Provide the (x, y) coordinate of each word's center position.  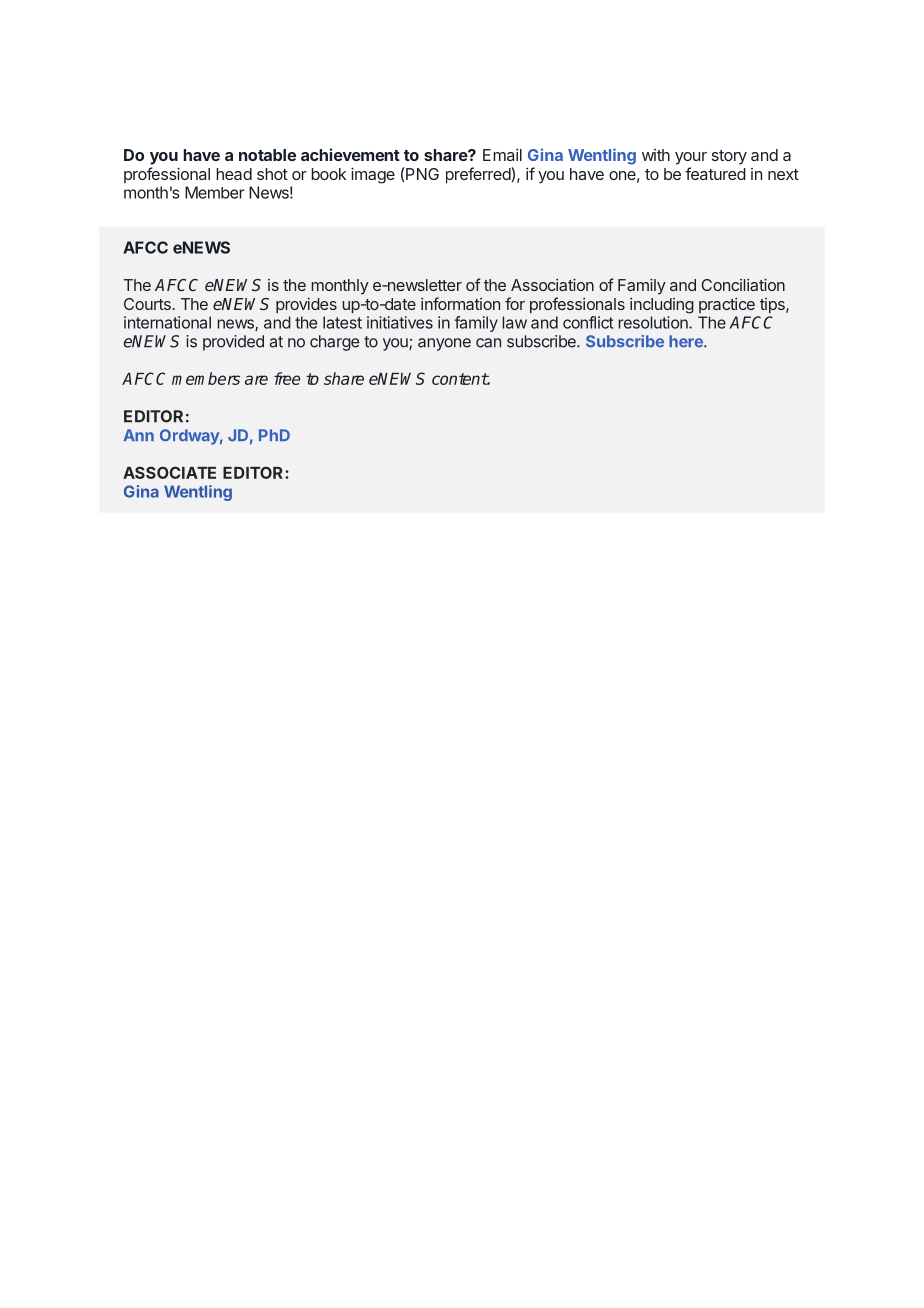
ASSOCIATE (169, 472)
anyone (444, 344)
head (234, 174)
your (691, 158)
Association (552, 285)
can (488, 343)
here (687, 341)
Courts (148, 304)
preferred (479, 175)
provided (233, 343)
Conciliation (743, 285)
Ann (139, 435)
